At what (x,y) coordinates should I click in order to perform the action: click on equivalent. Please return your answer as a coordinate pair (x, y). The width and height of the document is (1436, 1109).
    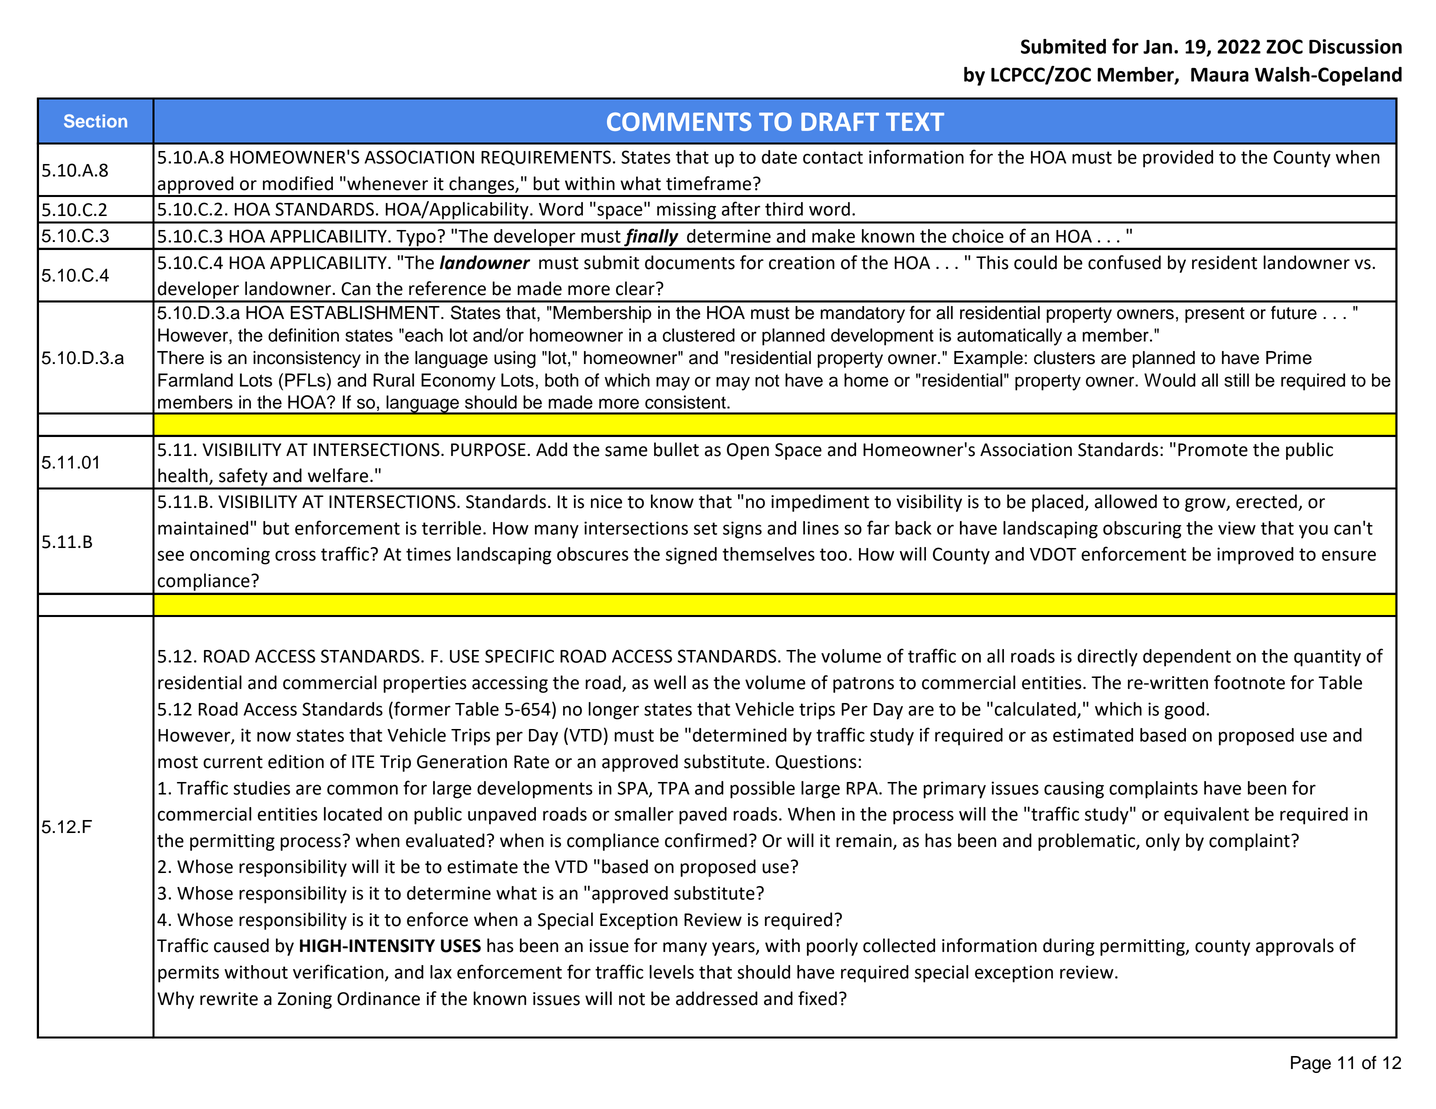
    Looking at the image, I should click on (1206, 816).
